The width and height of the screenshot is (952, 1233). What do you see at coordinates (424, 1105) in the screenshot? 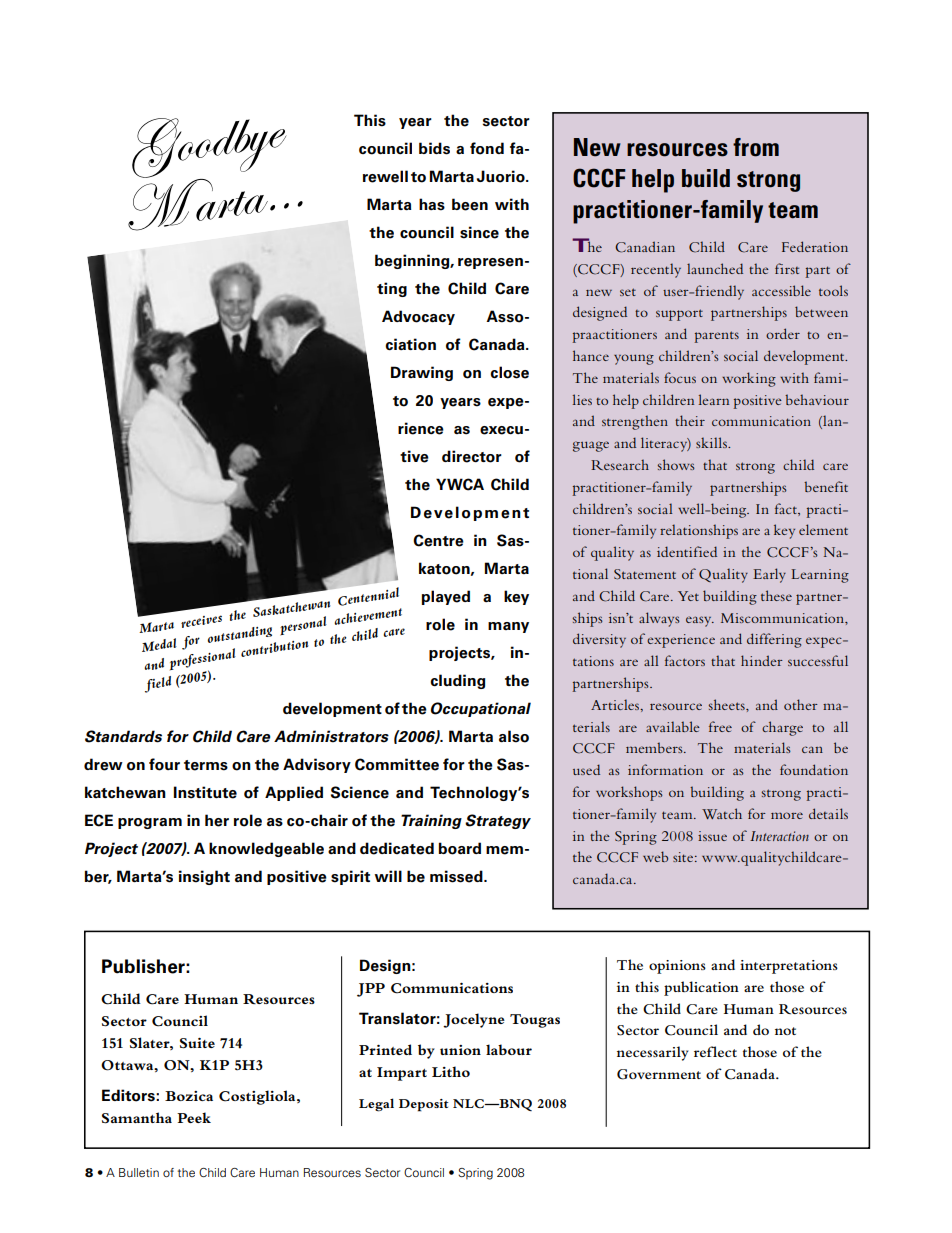
I see `Deposit` at bounding box center [424, 1105].
